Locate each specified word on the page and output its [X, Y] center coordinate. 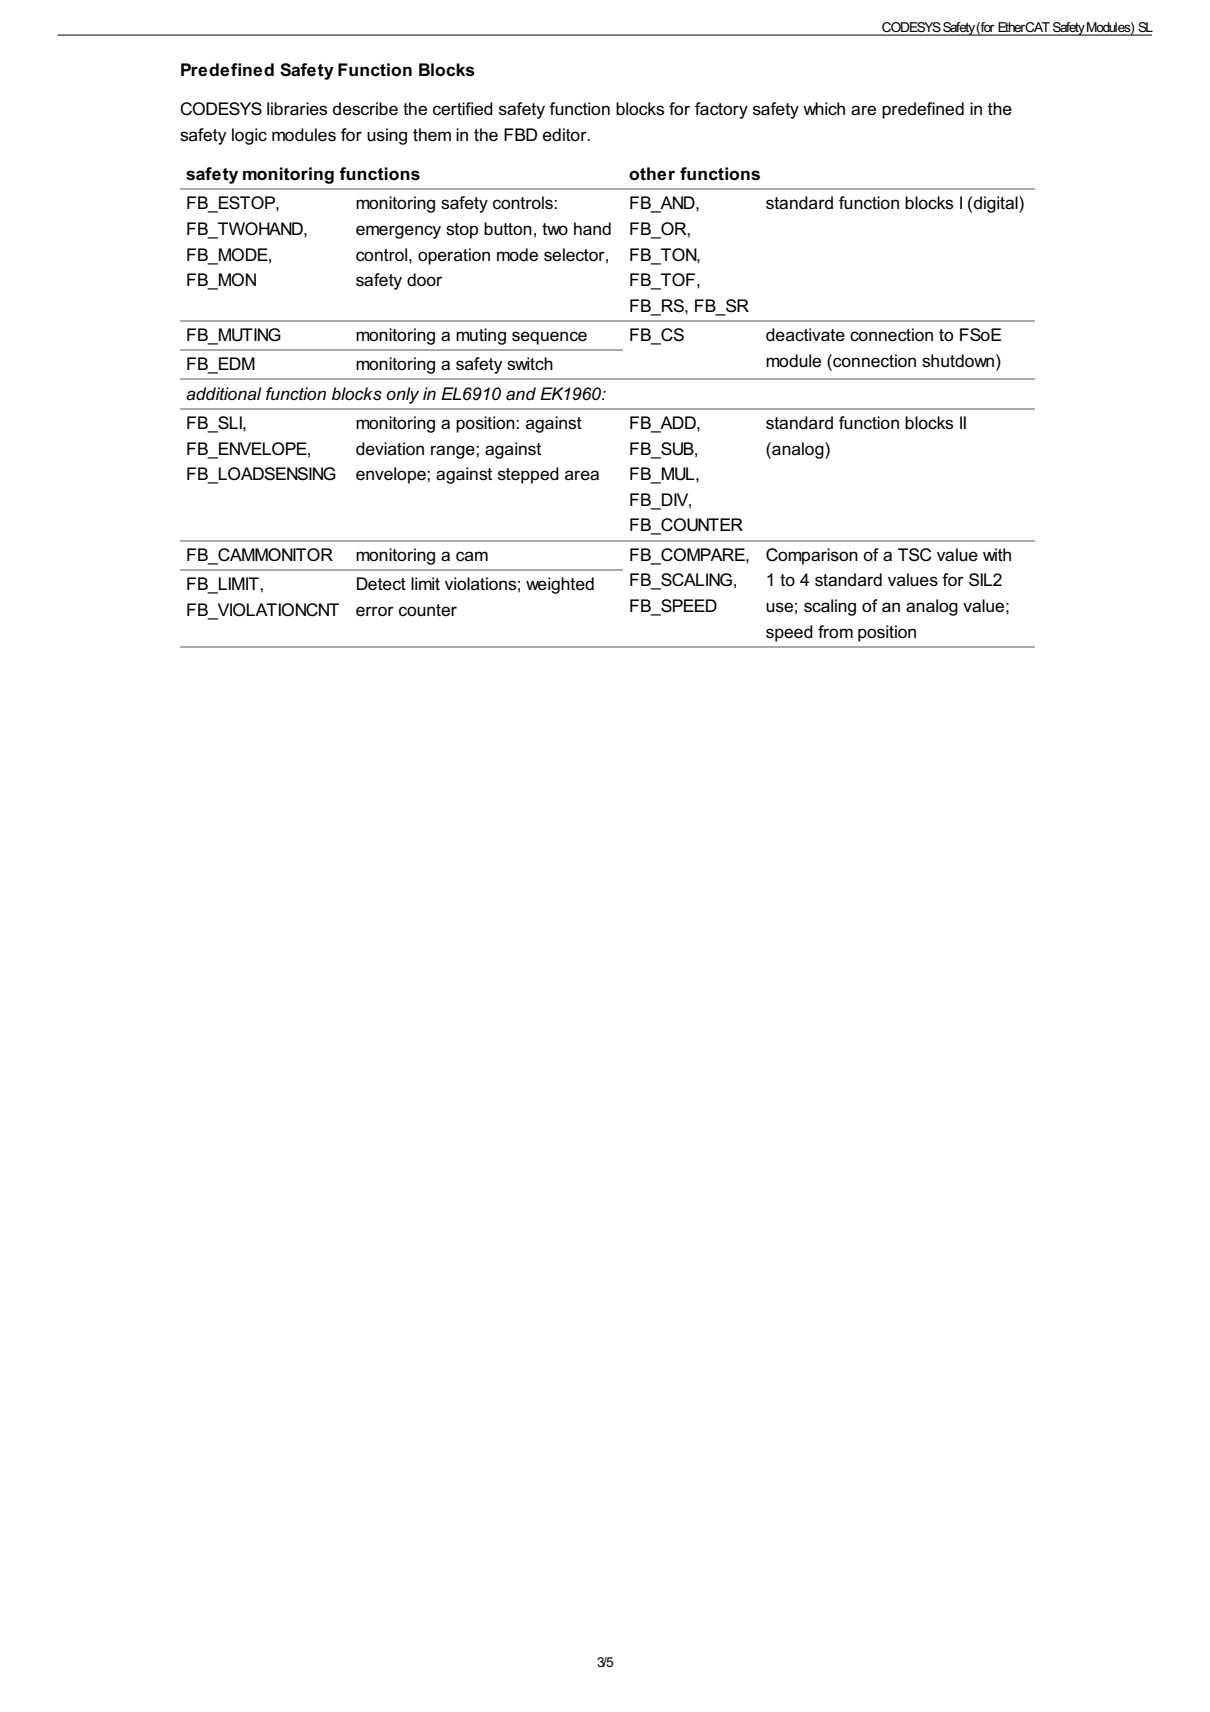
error [375, 611]
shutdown [959, 361]
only [402, 395]
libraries [297, 109]
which [824, 108]
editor [566, 135]
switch [530, 364]
